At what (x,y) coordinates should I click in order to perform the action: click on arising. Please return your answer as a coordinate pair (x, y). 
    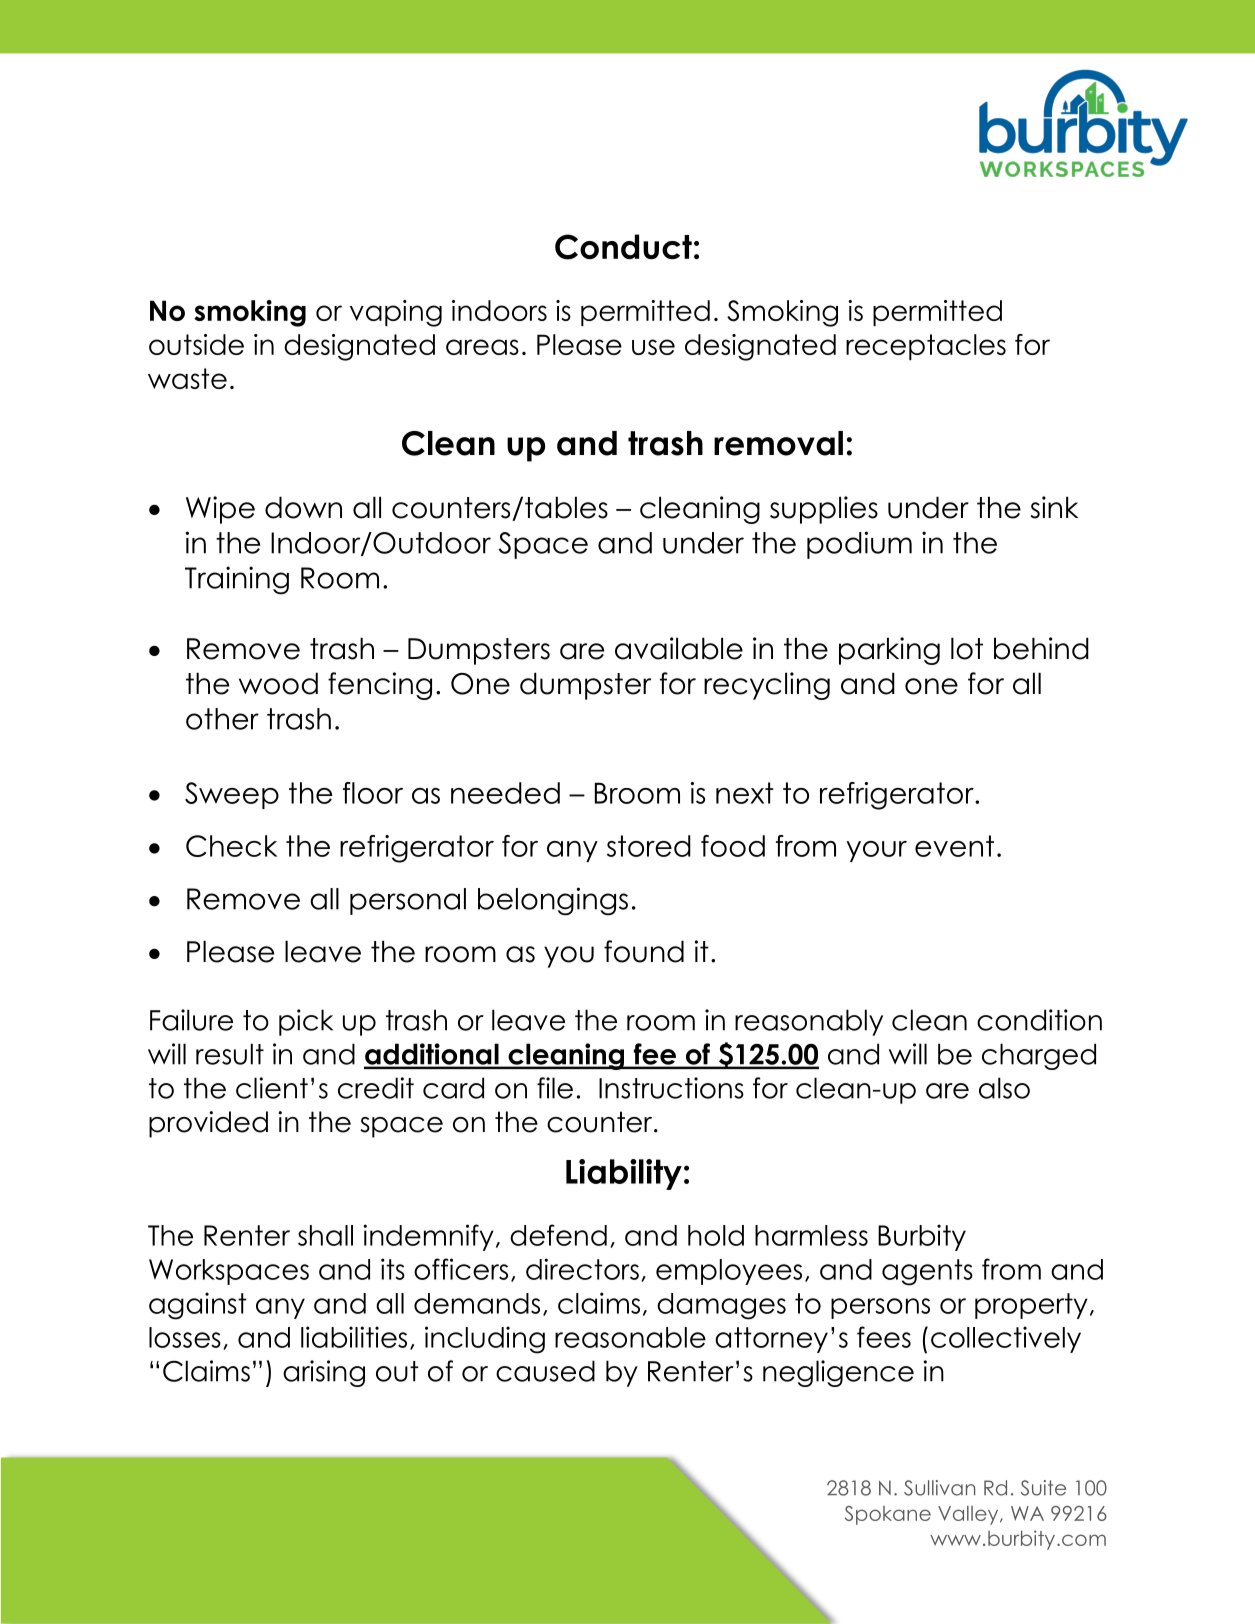
    Looking at the image, I should click on (324, 1373).
